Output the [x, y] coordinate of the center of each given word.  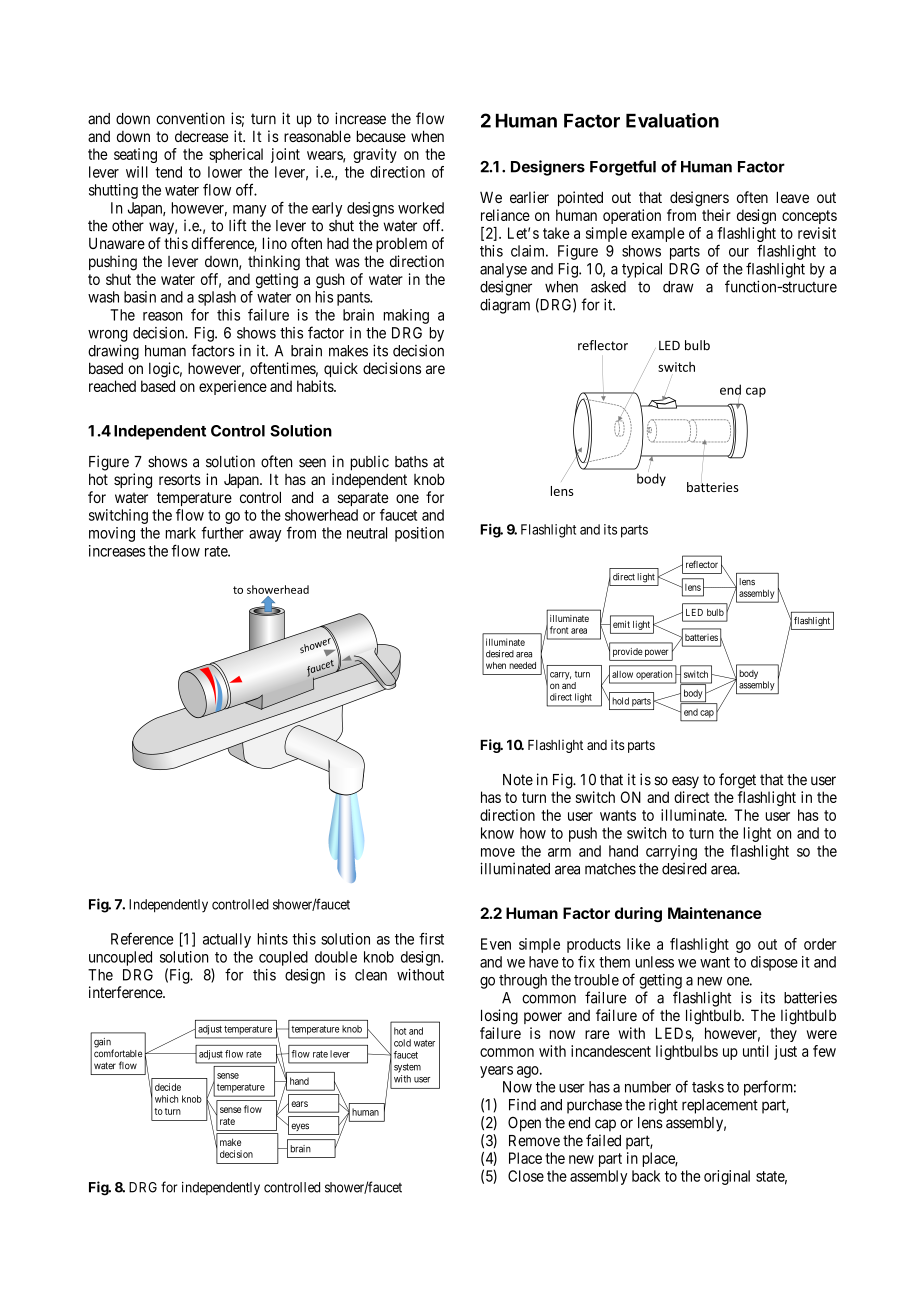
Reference [142, 939]
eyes [300, 1127]
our [739, 252]
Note [518, 780]
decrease [202, 136]
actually [227, 940]
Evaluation [672, 120]
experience [233, 387]
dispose [774, 963]
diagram [505, 306]
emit [621, 624]
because [381, 136]
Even [496, 944]
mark [181, 533]
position [419, 534]
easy [685, 782]
